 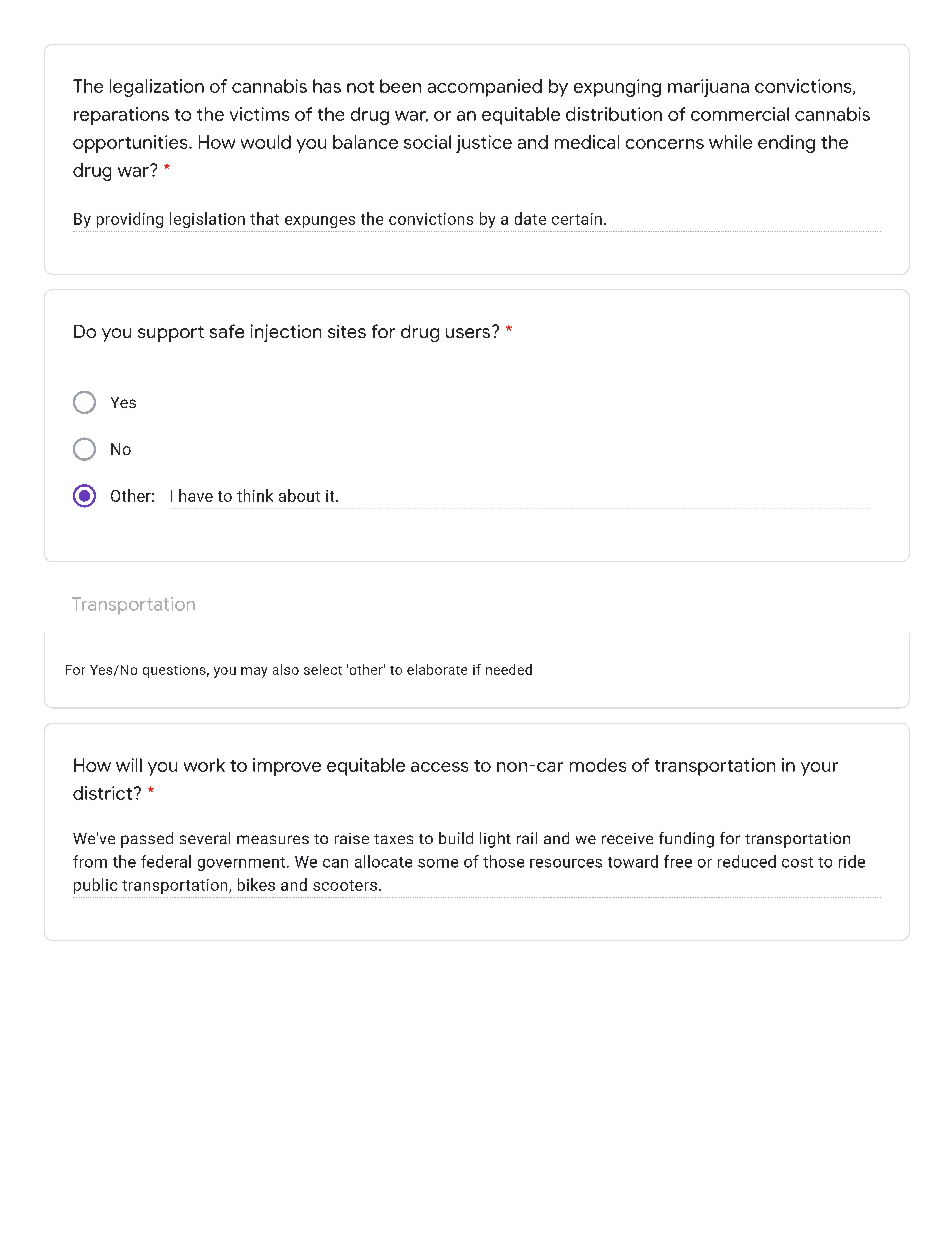 What do you see at coordinates (485, 88) in the image?
I see `accompanied` at bounding box center [485, 88].
